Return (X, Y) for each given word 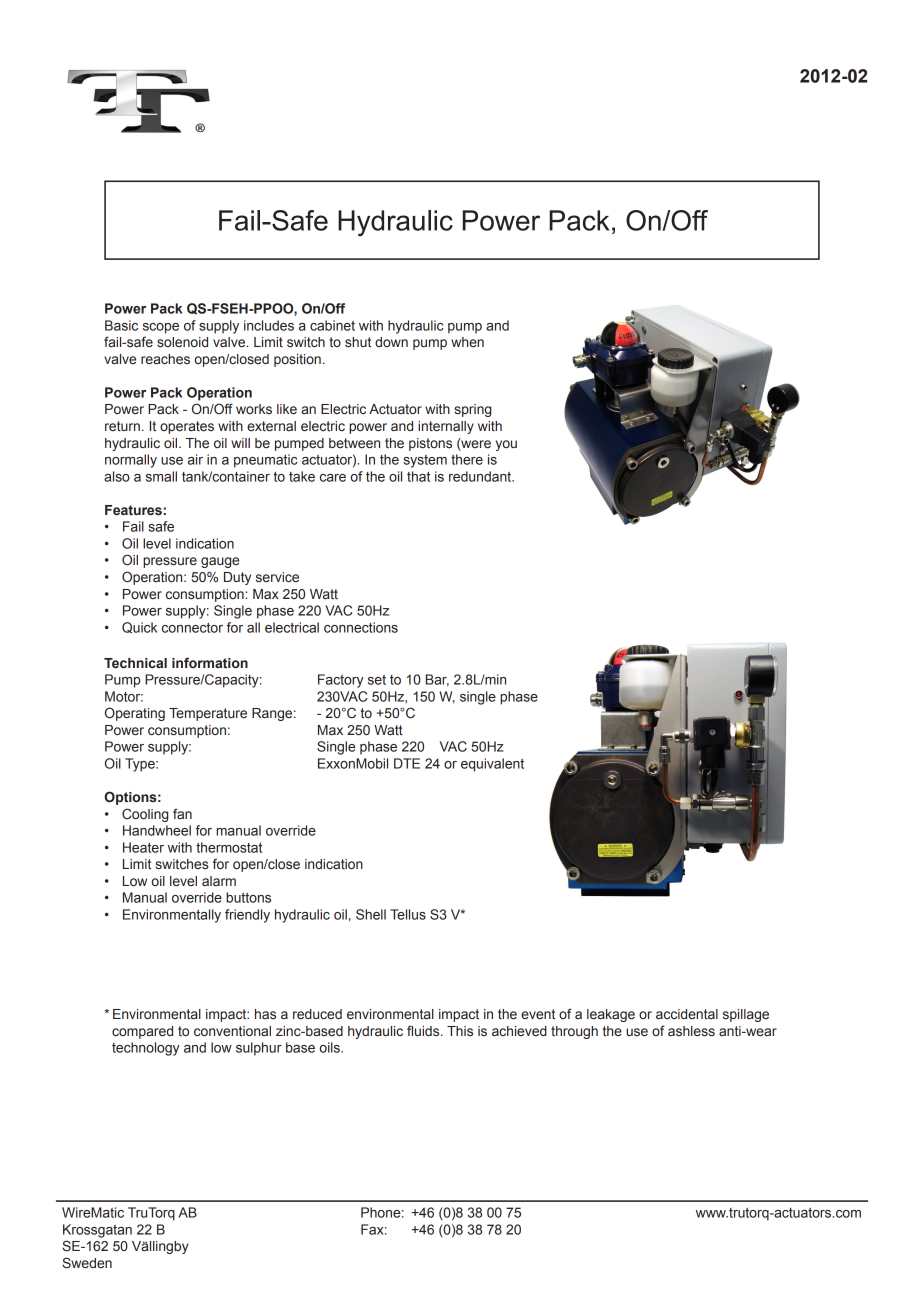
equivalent (492, 765)
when (467, 342)
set (377, 680)
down (391, 342)
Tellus (408, 914)
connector (192, 628)
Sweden (87, 1263)
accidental (687, 1014)
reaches (165, 359)
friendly (247, 916)
